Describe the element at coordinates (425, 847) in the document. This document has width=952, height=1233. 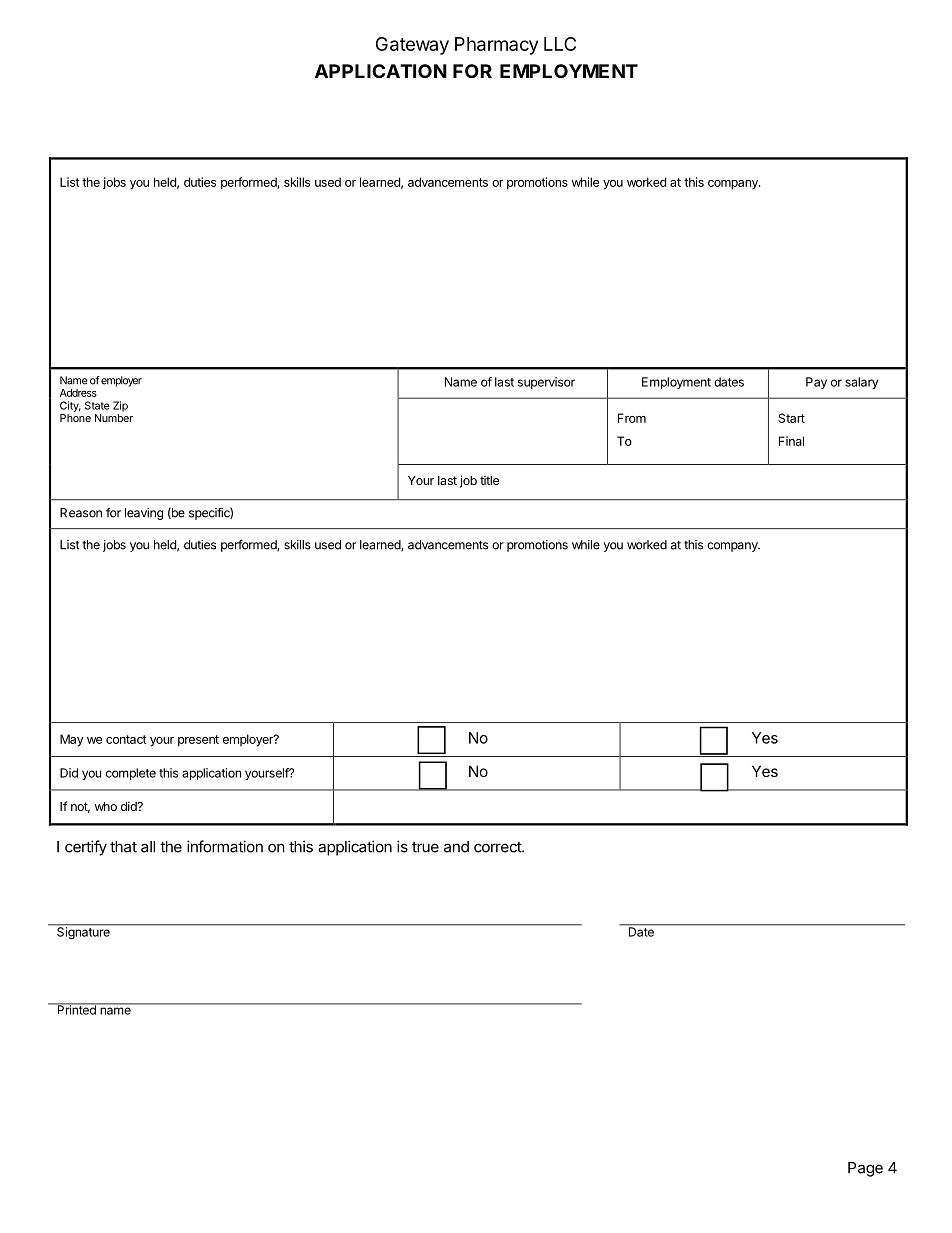
I see `true` at that location.
